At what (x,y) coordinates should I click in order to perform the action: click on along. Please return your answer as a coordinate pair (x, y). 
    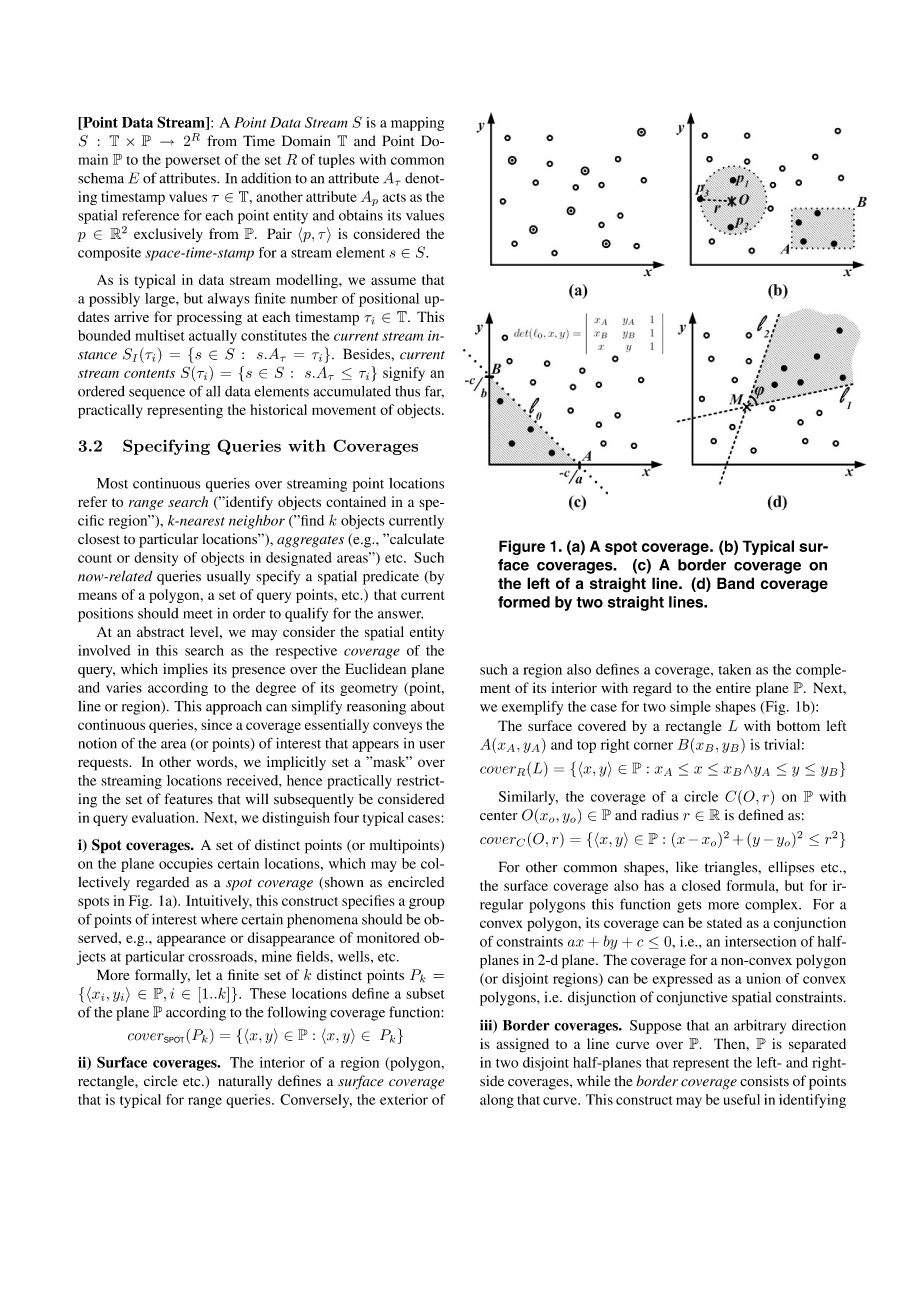
    Looking at the image, I should click on (497, 1101).
